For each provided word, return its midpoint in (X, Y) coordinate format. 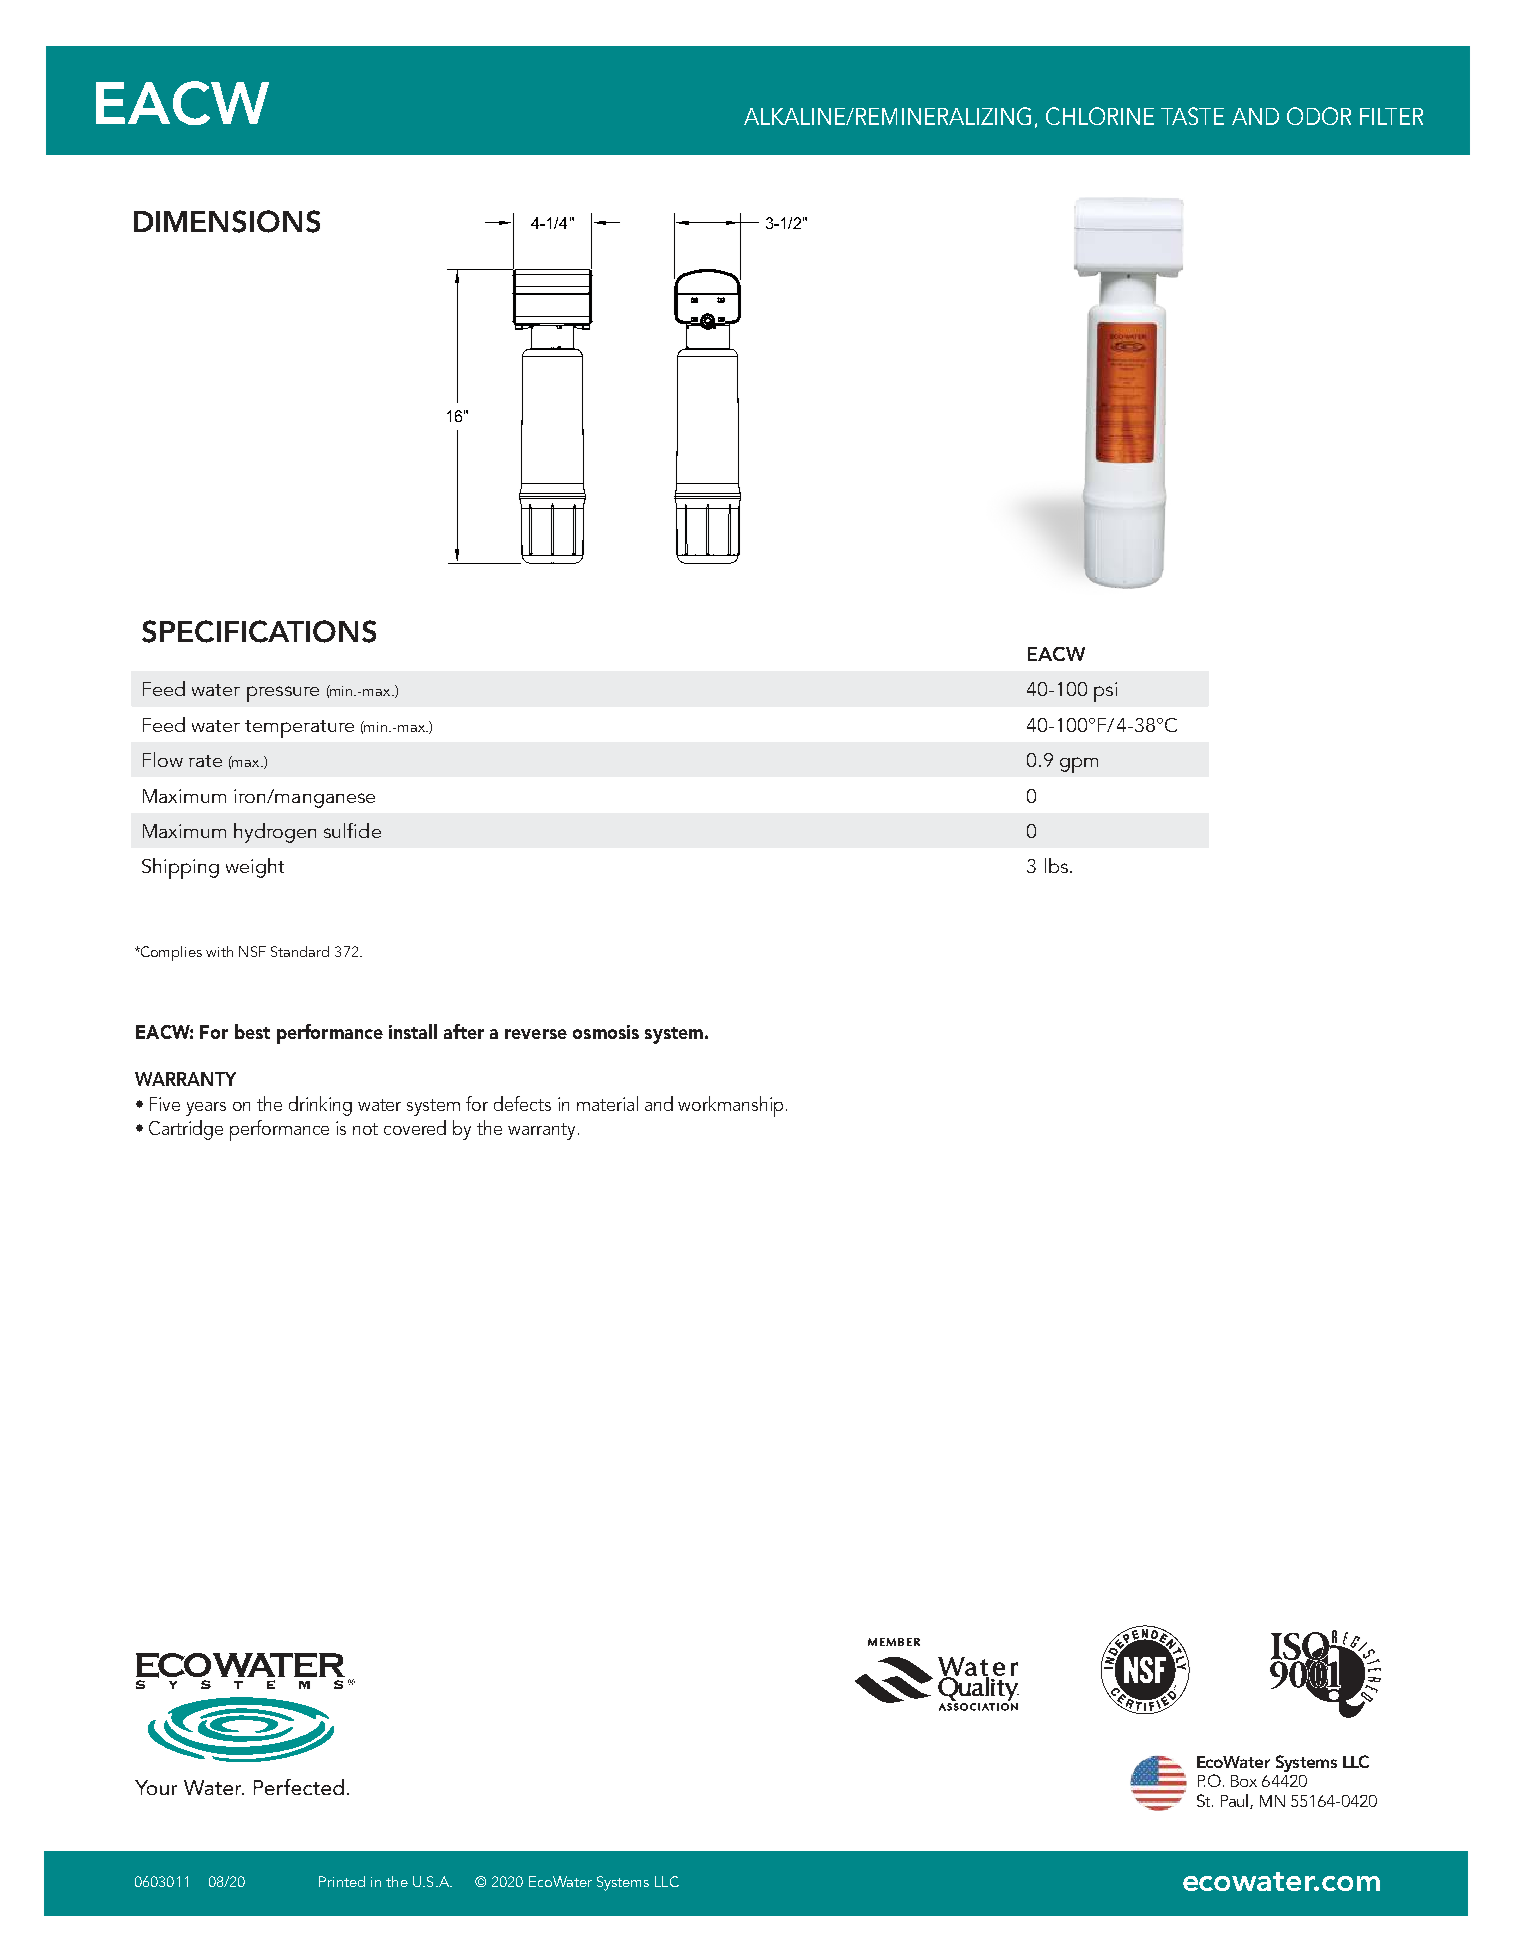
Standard (300, 951)
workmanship (730, 1106)
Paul (1236, 1801)
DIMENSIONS (227, 221)
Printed (342, 1881)
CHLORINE (1100, 116)
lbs (1056, 865)
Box (1244, 1781)
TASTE (1192, 116)
